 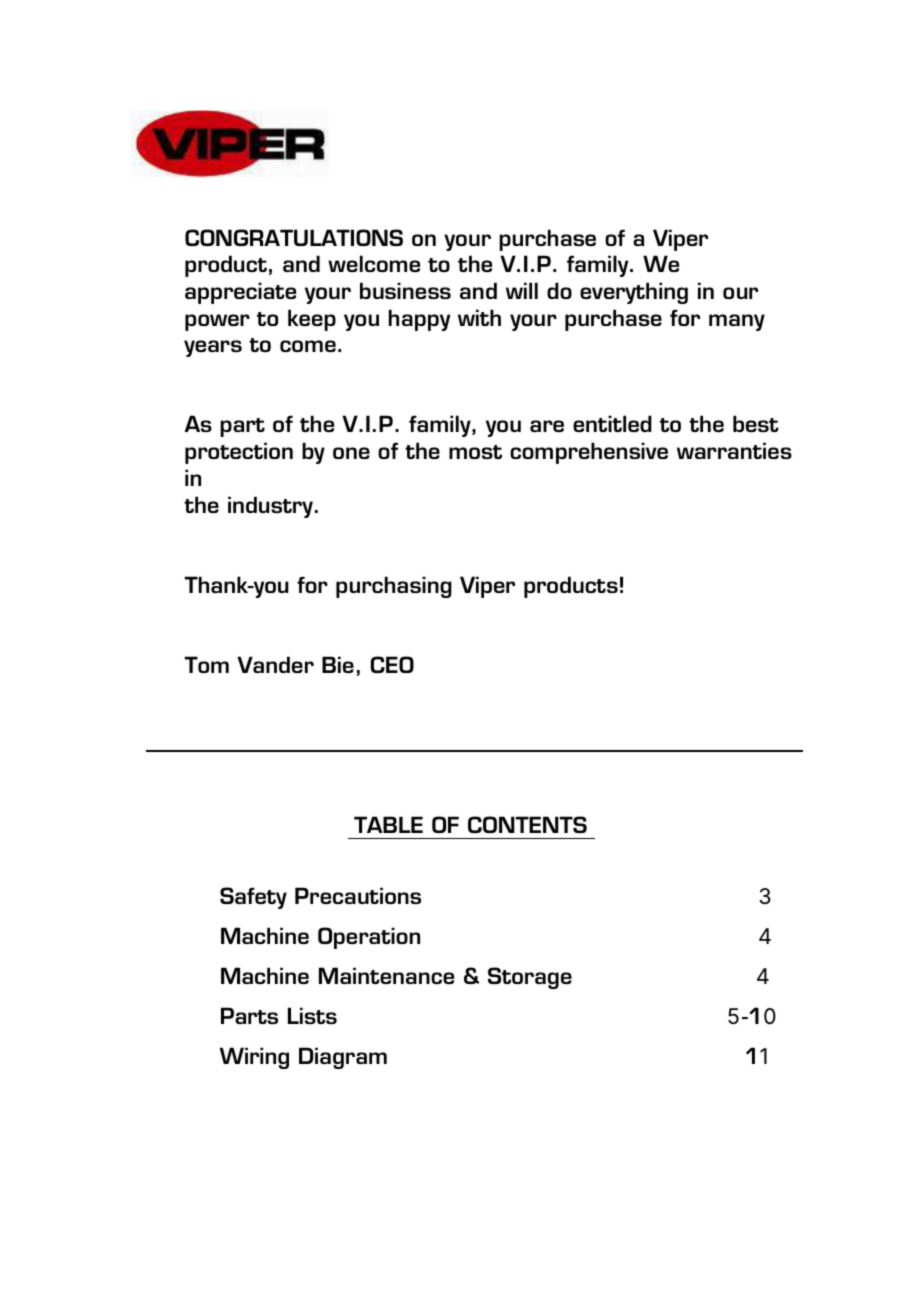 What do you see at coordinates (294, 237) in the page?
I see `CONGRATULATIONS` at bounding box center [294, 237].
